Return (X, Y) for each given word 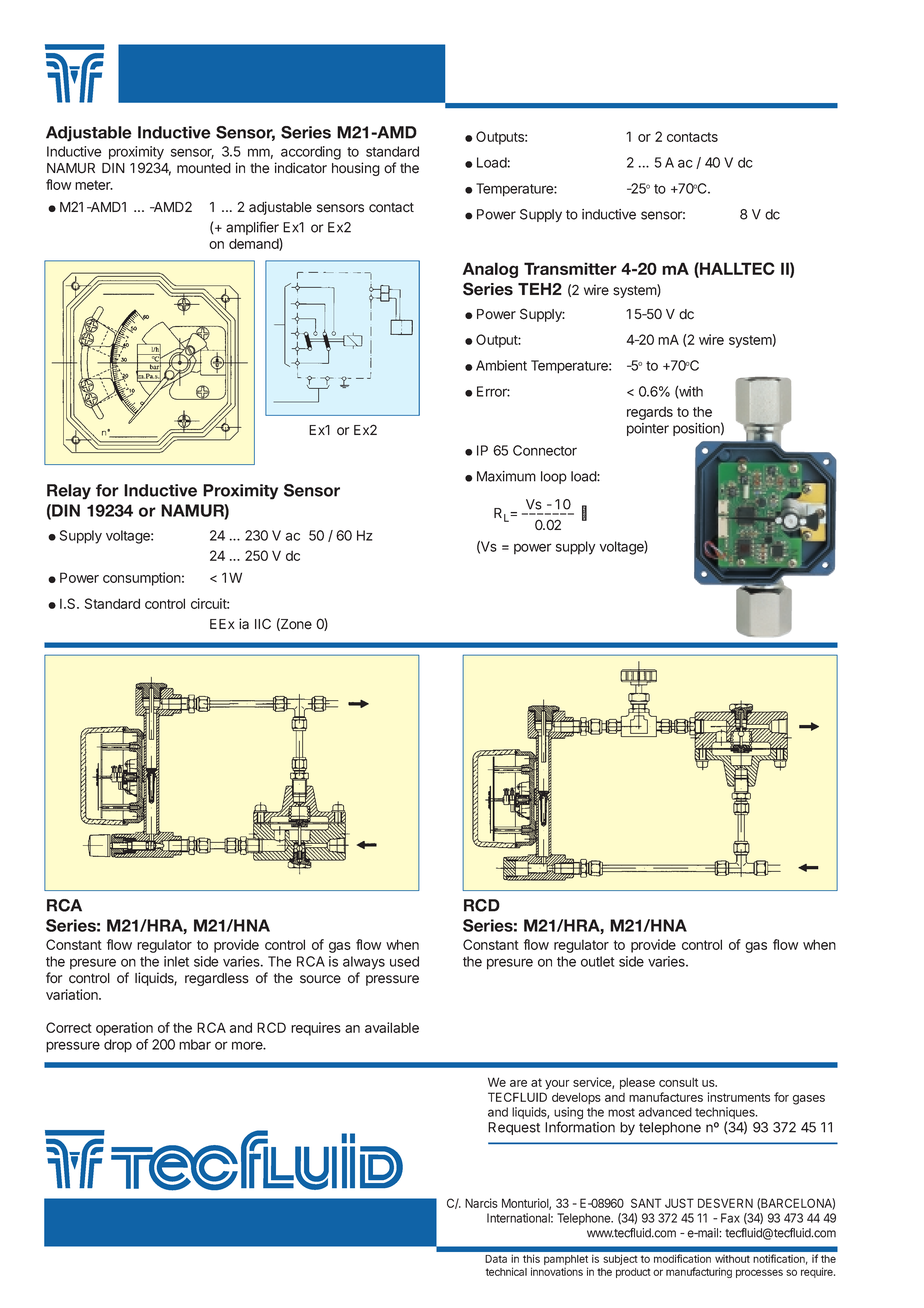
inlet (176, 961)
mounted (204, 168)
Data (496, 1259)
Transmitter (570, 268)
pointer (648, 429)
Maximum (506, 476)
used (404, 961)
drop (118, 1046)
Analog (490, 270)
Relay (69, 492)
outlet (598, 961)
